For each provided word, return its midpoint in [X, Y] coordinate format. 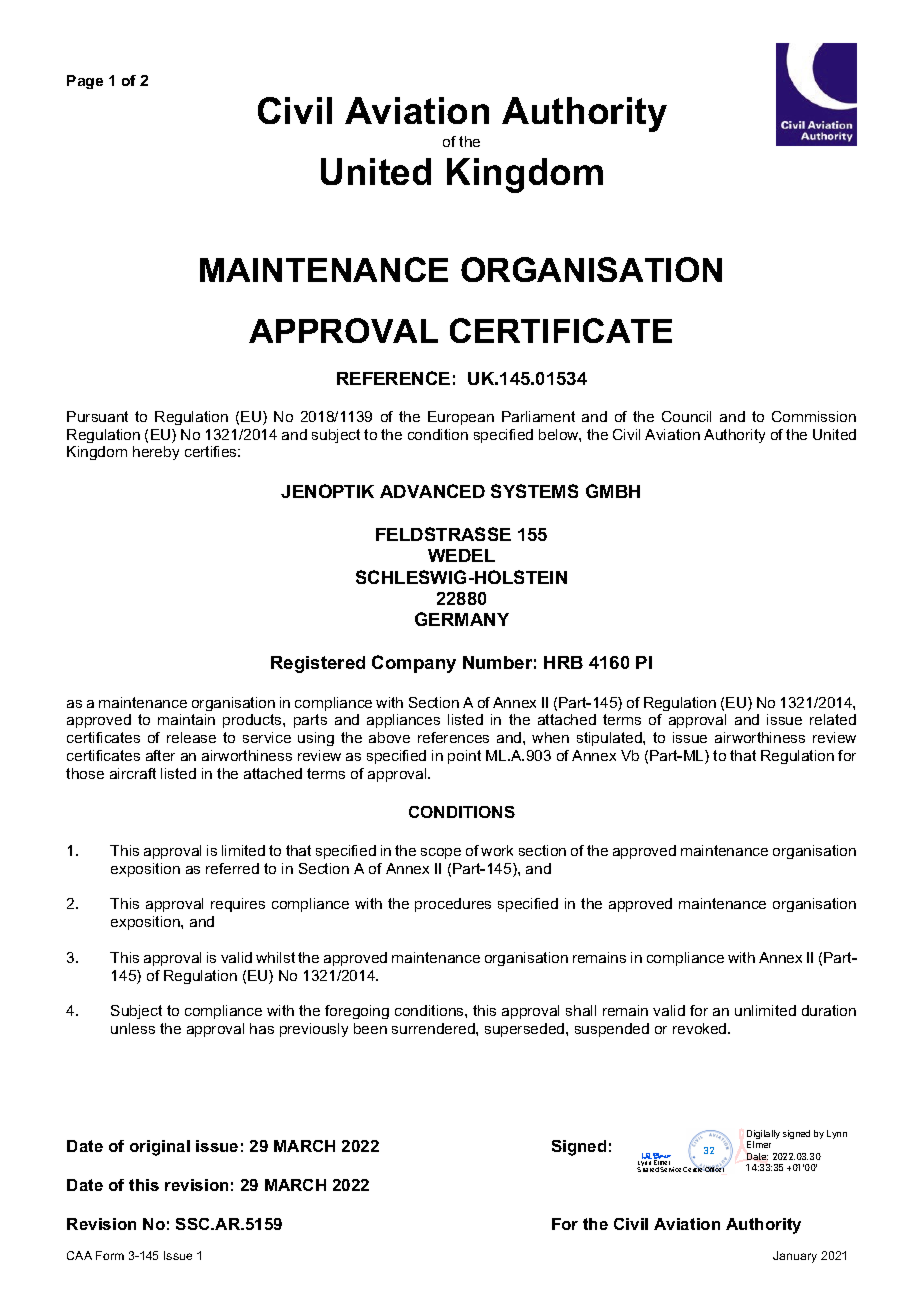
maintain [186, 719]
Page [85, 82]
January [795, 1257]
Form [110, 1255]
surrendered [434, 1028]
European [461, 418]
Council [686, 416]
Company [414, 664]
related [833, 719]
